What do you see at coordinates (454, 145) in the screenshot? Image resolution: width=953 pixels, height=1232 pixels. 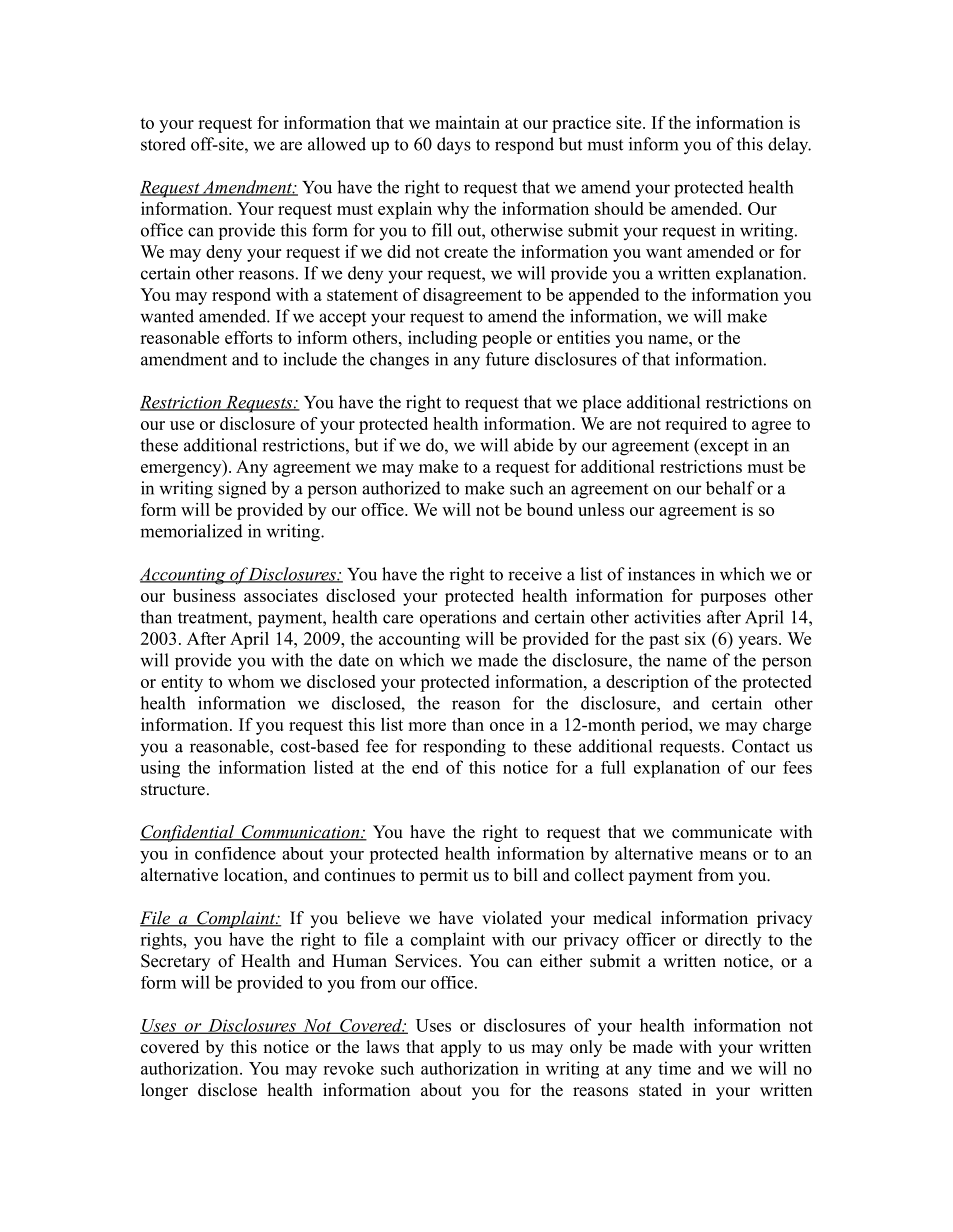 I see `days` at bounding box center [454, 145].
